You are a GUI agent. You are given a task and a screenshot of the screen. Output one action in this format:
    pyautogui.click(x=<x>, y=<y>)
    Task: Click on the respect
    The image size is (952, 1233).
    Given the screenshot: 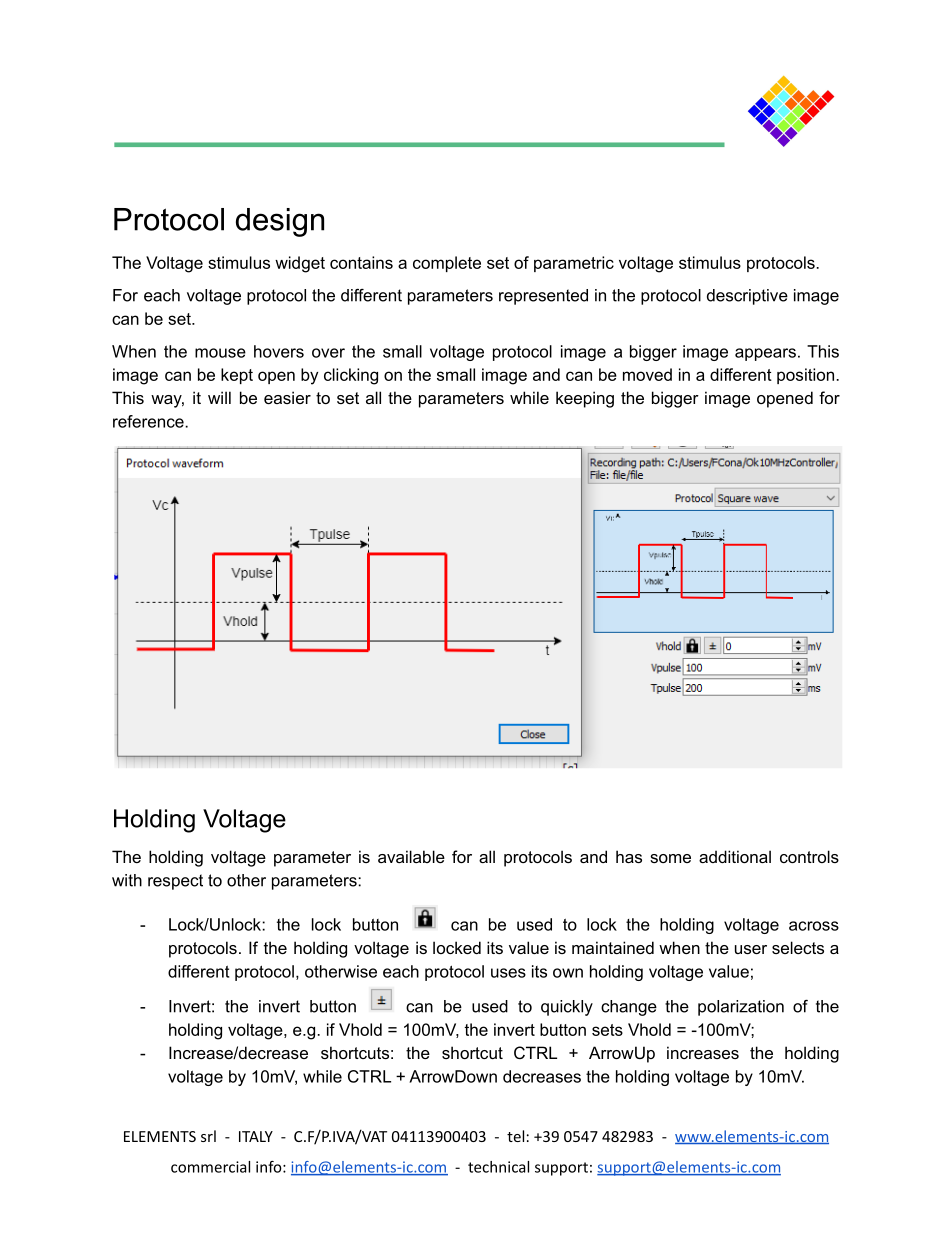 What is the action you would take?
    pyautogui.click(x=175, y=882)
